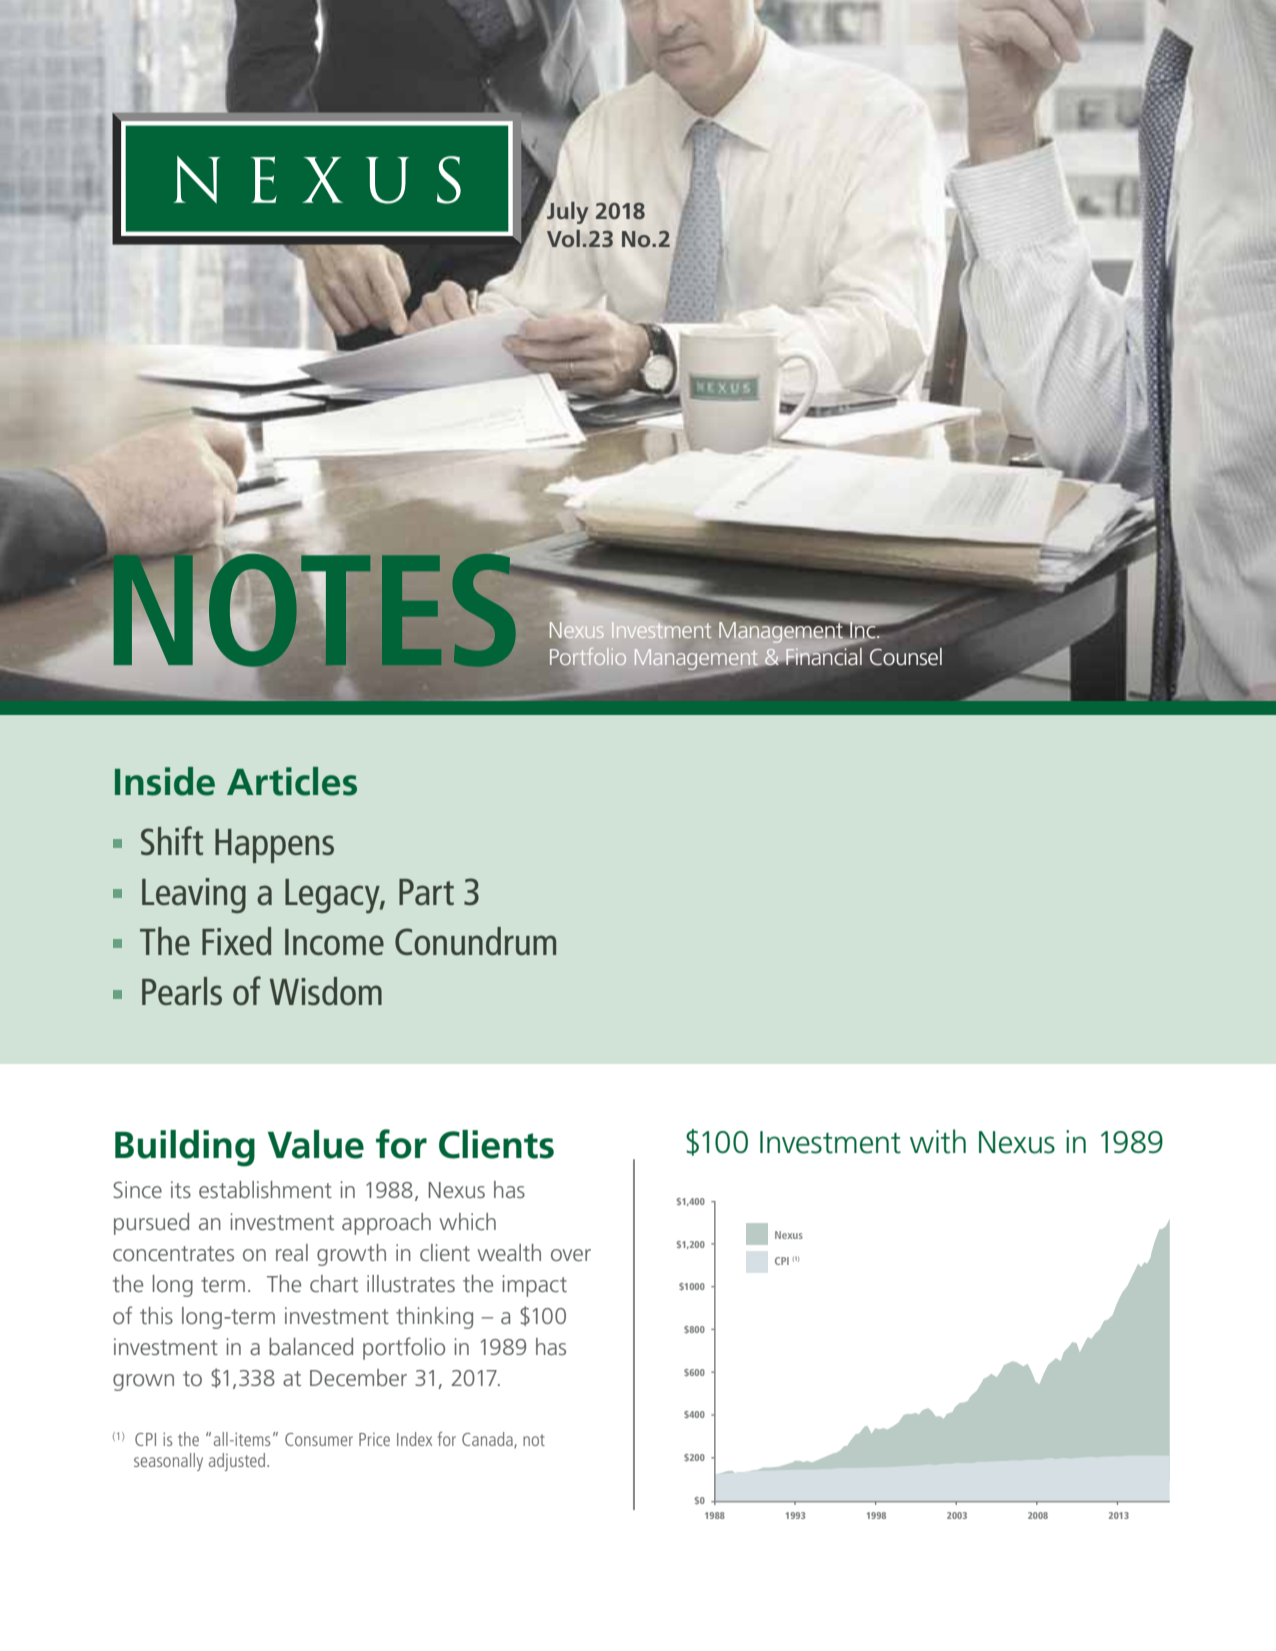 The height and width of the document is (1651, 1276). I want to click on July, so click(567, 212).
